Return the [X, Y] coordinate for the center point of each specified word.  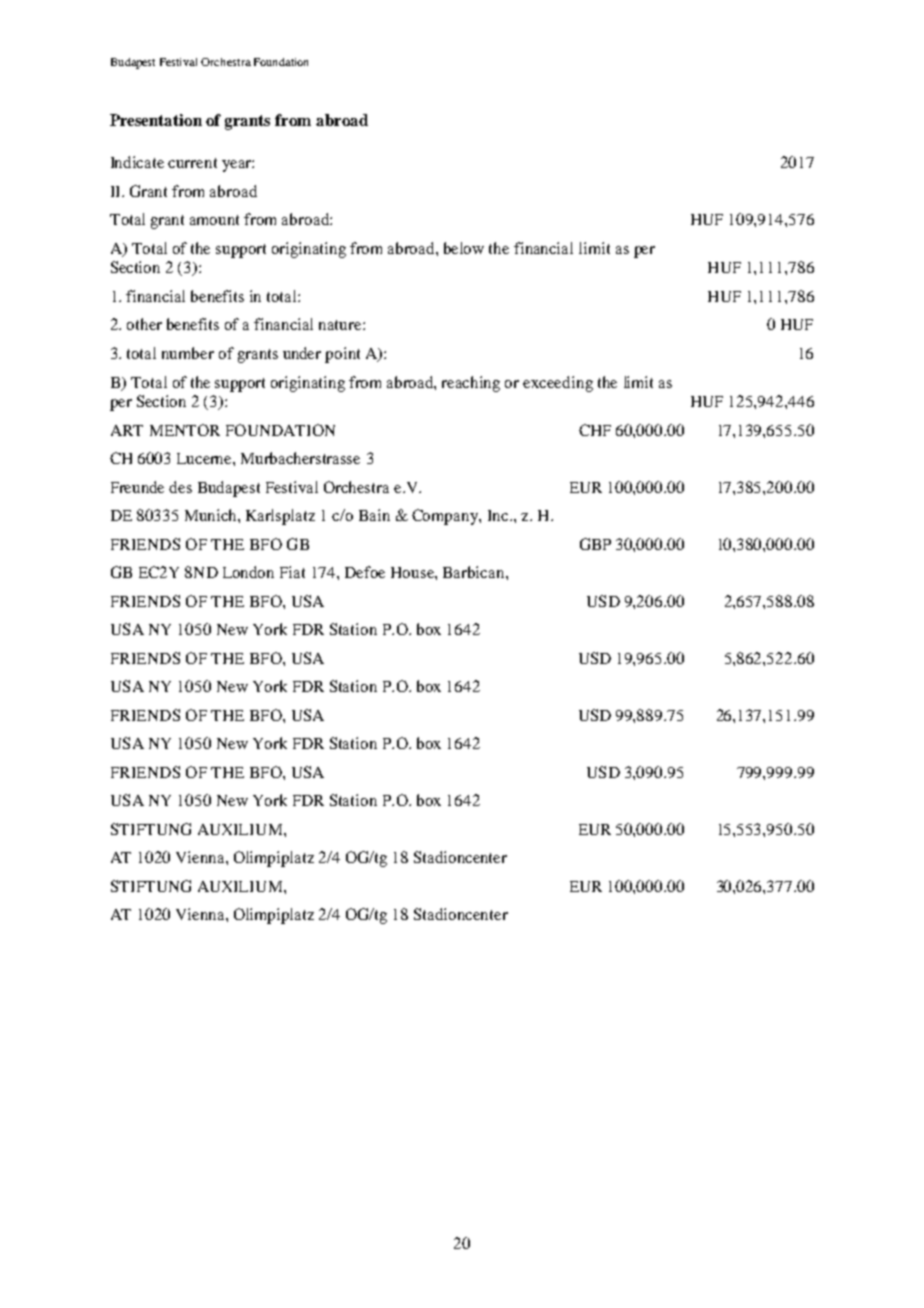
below [464, 248]
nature [341, 325]
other [144, 324]
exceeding [558, 384]
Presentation [156, 120]
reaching [471, 384]
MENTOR [185, 430]
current [192, 163]
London [248, 572]
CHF [595, 430]
